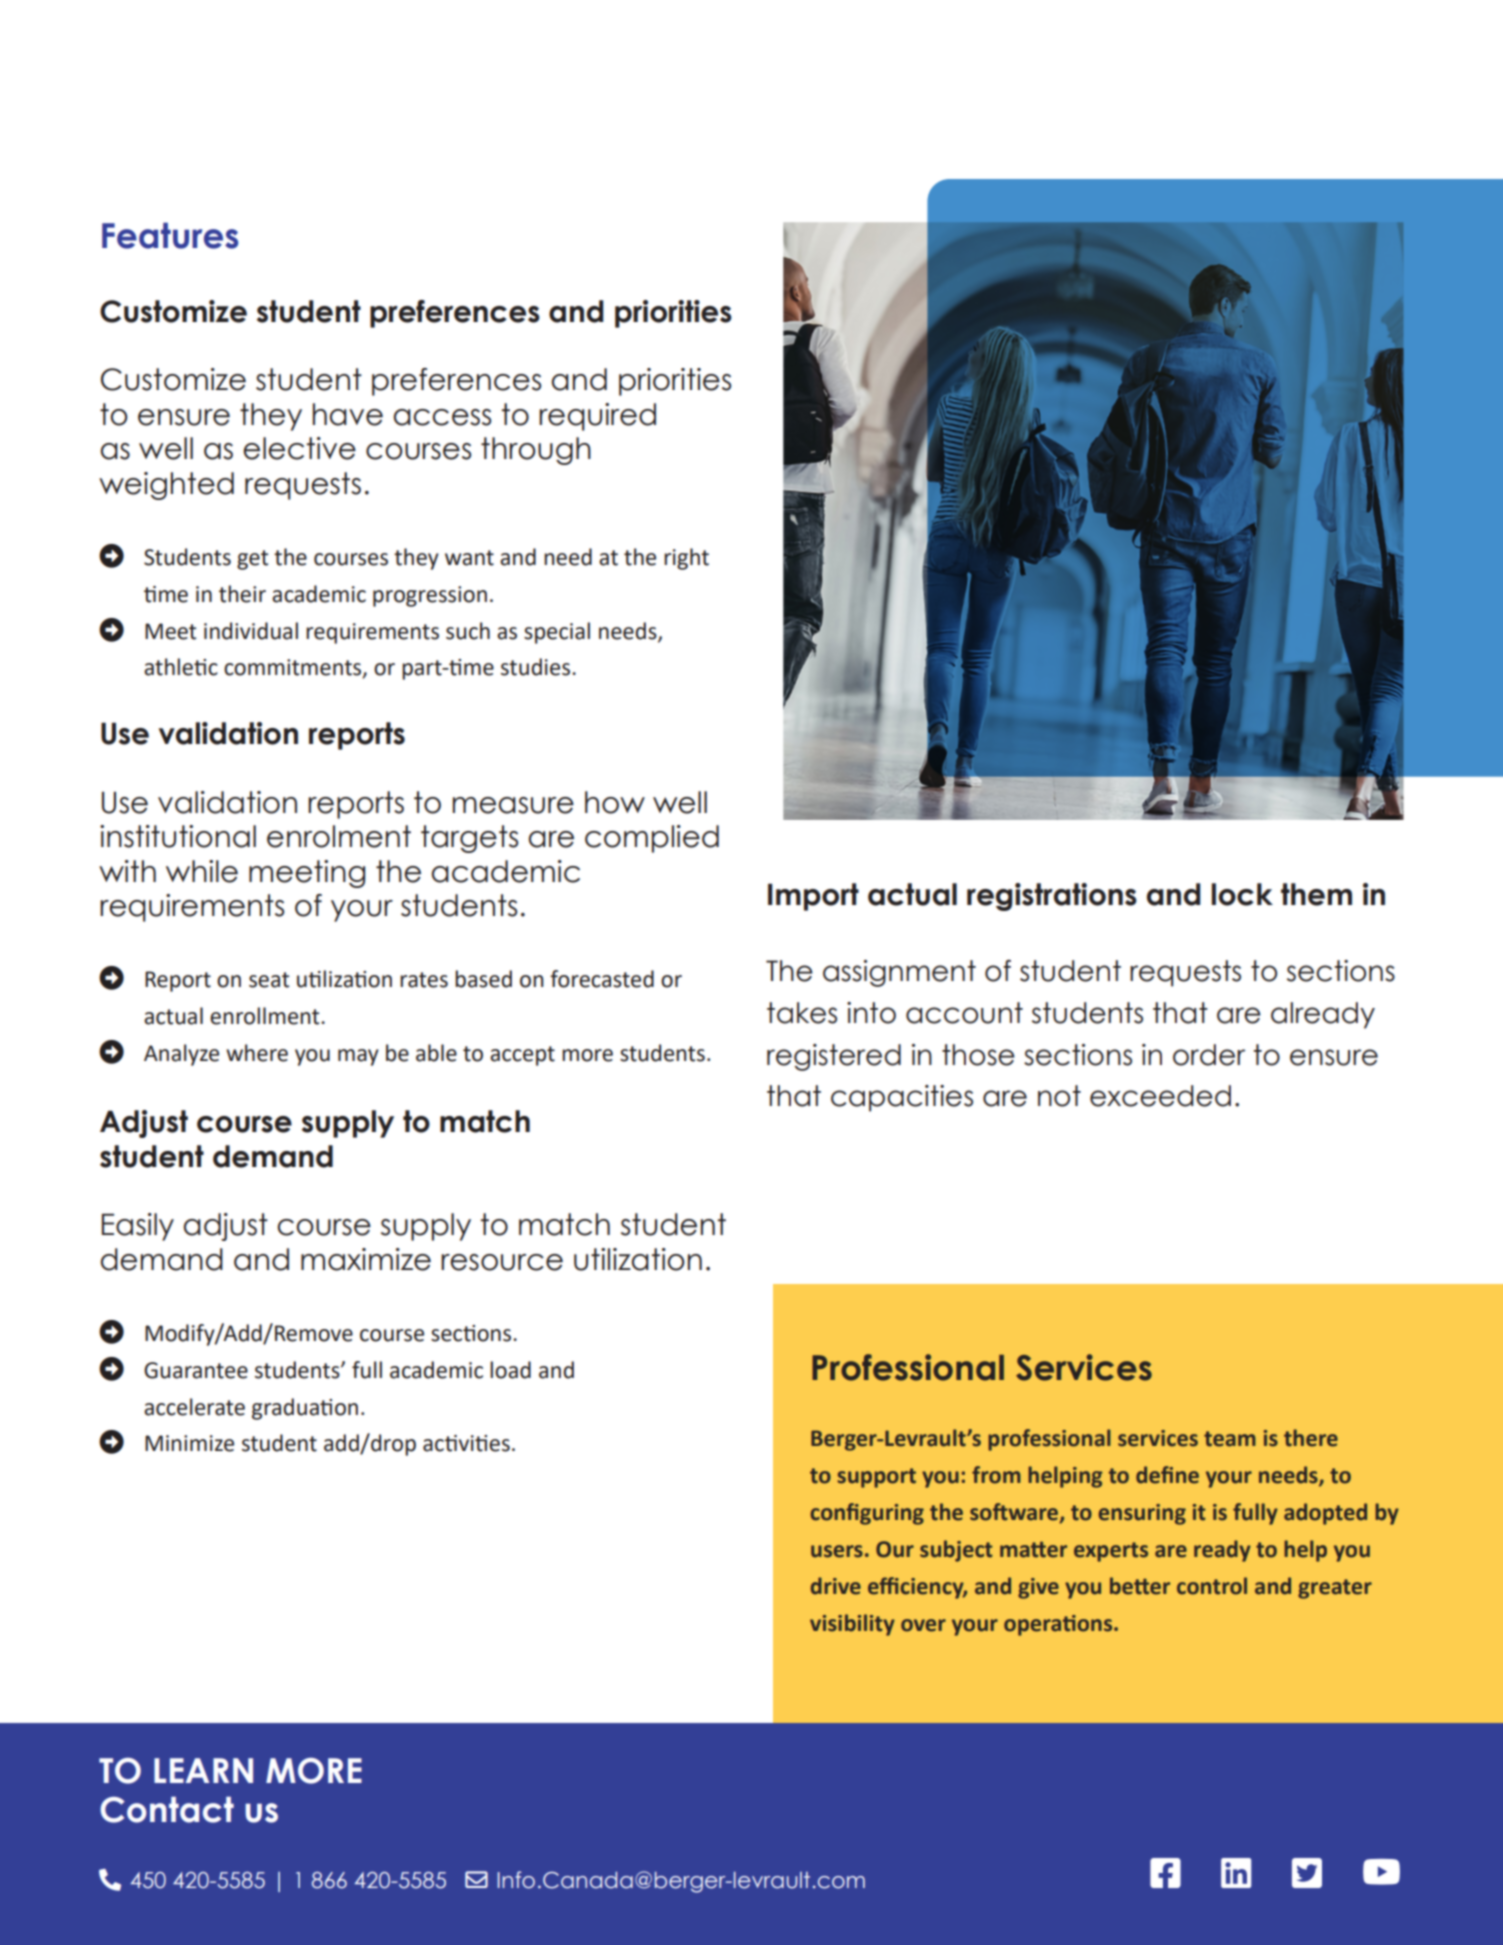 This image has width=1503, height=1945. What do you see at coordinates (1209, 1055) in the image?
I see `order` at bounding box center [1209, 1055].
